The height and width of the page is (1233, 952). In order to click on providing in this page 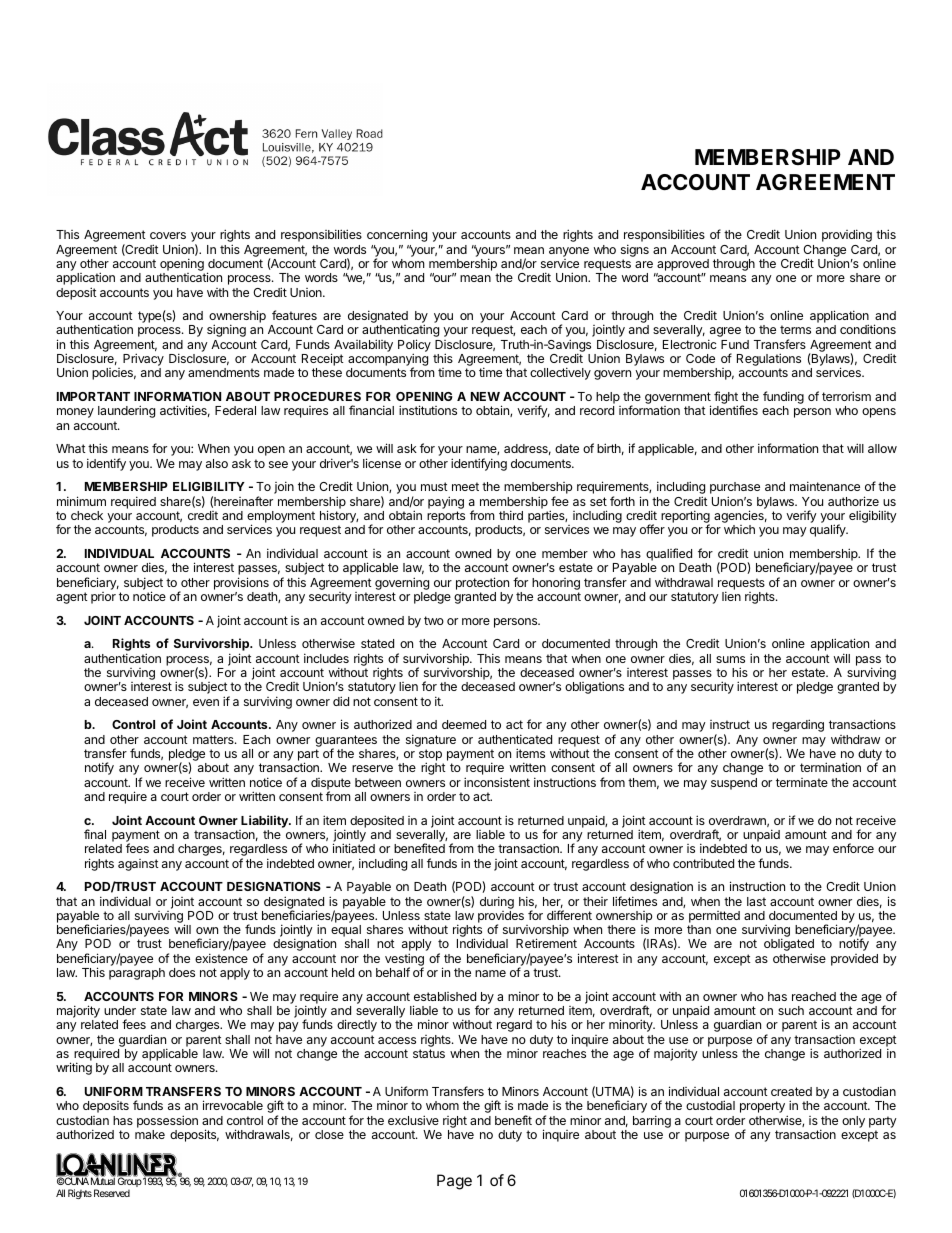, I will do `click(847, 235)`.
